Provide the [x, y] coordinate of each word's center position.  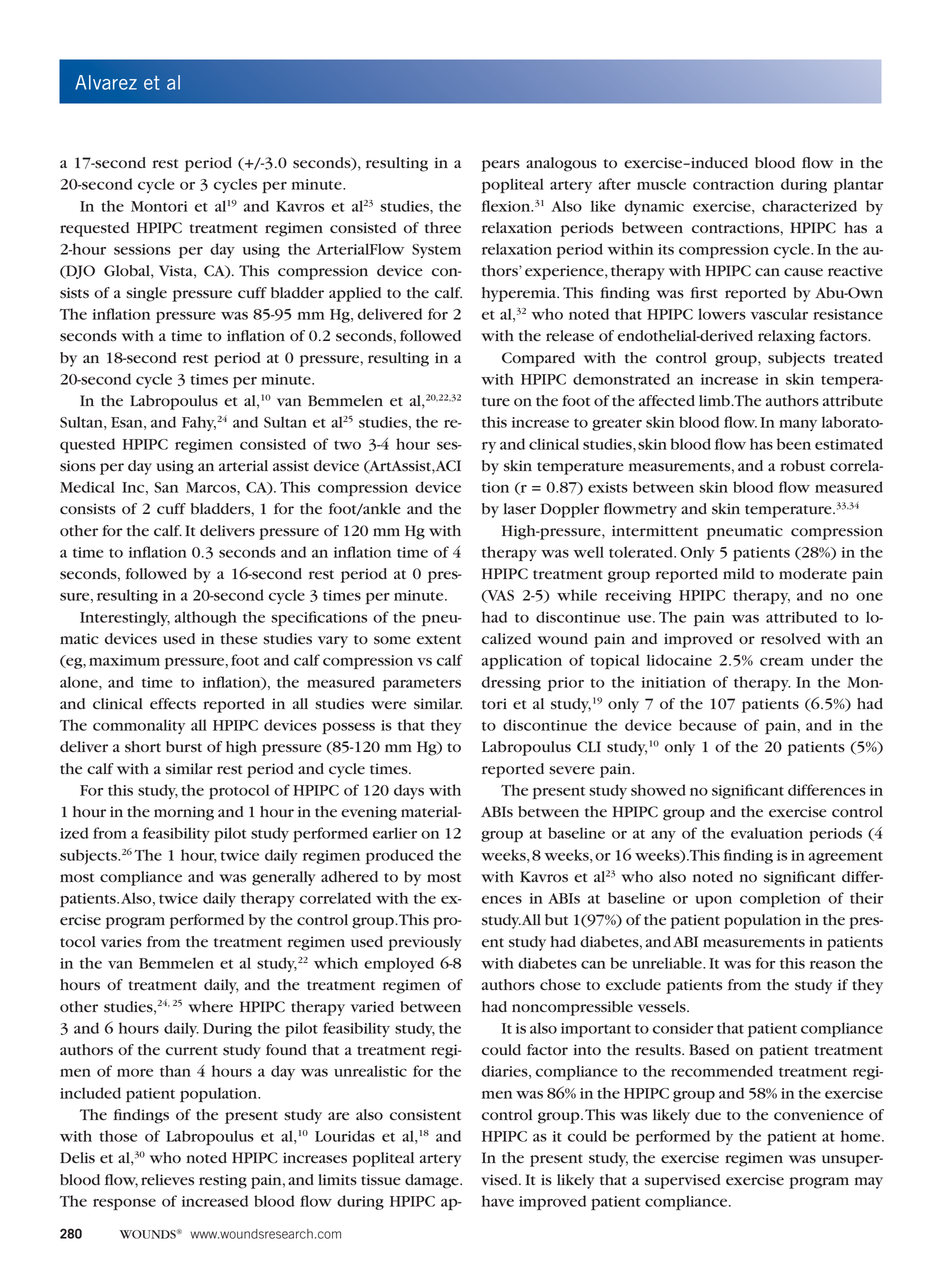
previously [425, 943]
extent [439, 639]
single [146, 294]
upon [713, 901]
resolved [791, 639]
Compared [538, 359]
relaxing [786, 337]
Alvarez [106, 82]
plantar [859, 185]
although [206, 618]
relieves [167, 1180]
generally [284, 878]
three [443, 228]
